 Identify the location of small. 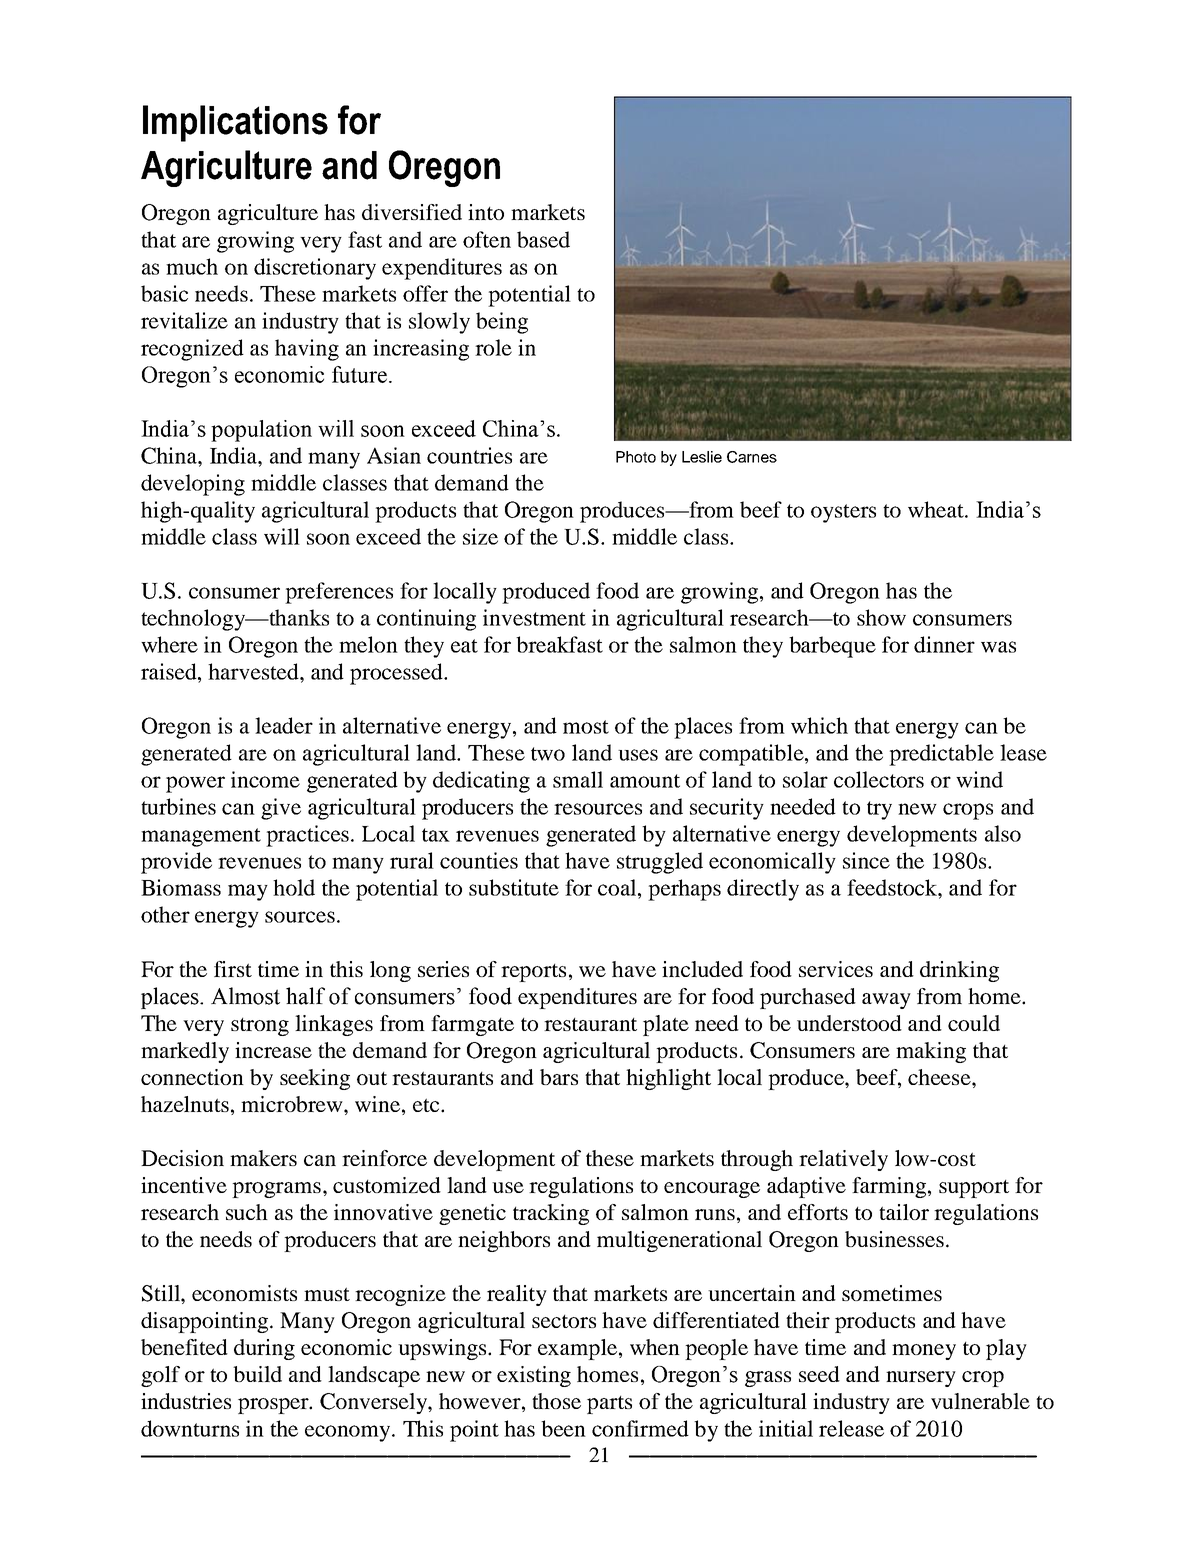
(578, 779).
